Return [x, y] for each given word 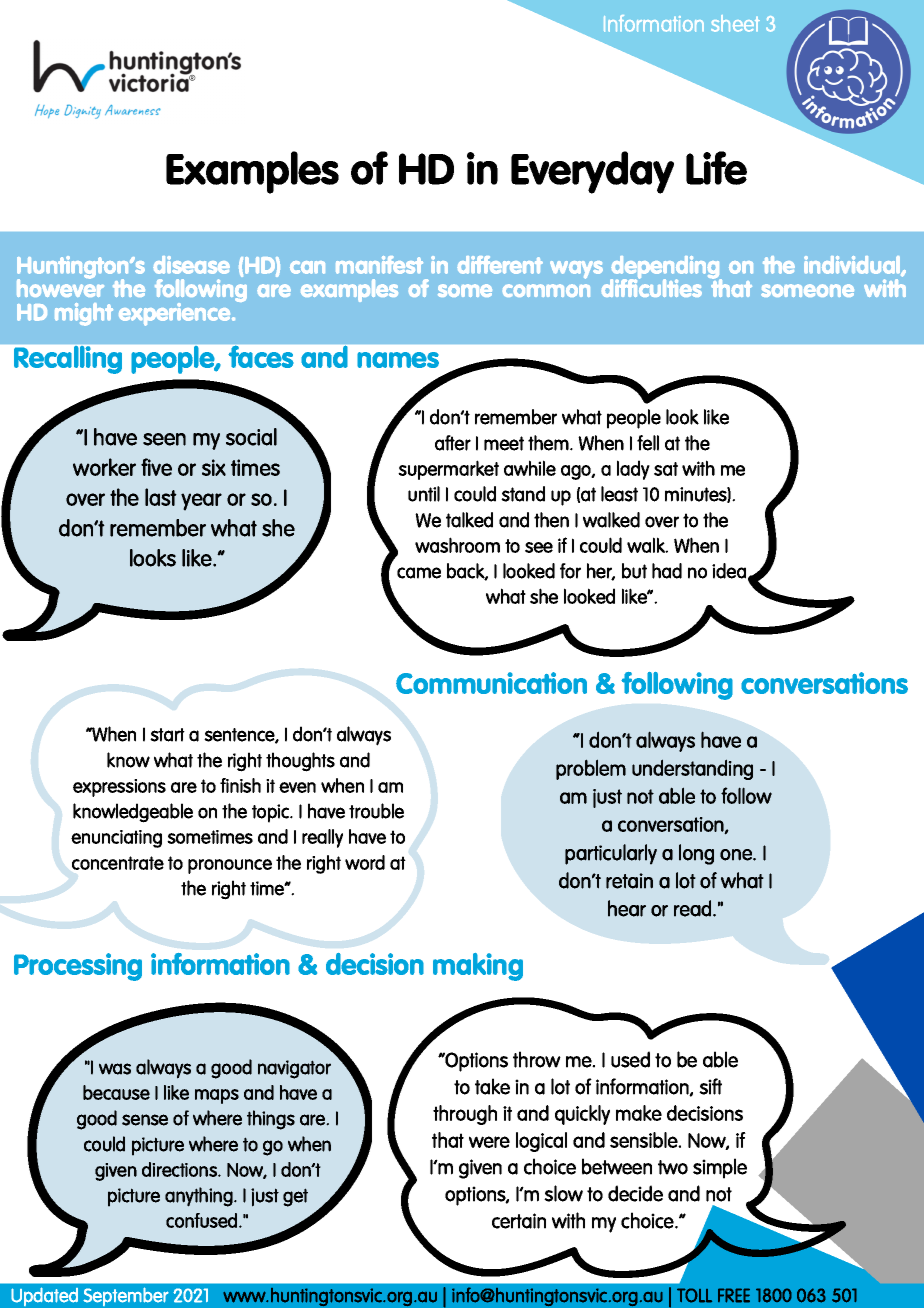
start [167, 735]
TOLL [694, 1295]
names [398, 360]
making [478, 967]
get [295, 1197]
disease [191, 265]
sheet [735, 23]
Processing [78, 967]
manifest [379, 265]
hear [627, 908]
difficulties [651, 287]
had [667, 571]
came [419, 573]
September [126, 1297]
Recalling [68, 360]
